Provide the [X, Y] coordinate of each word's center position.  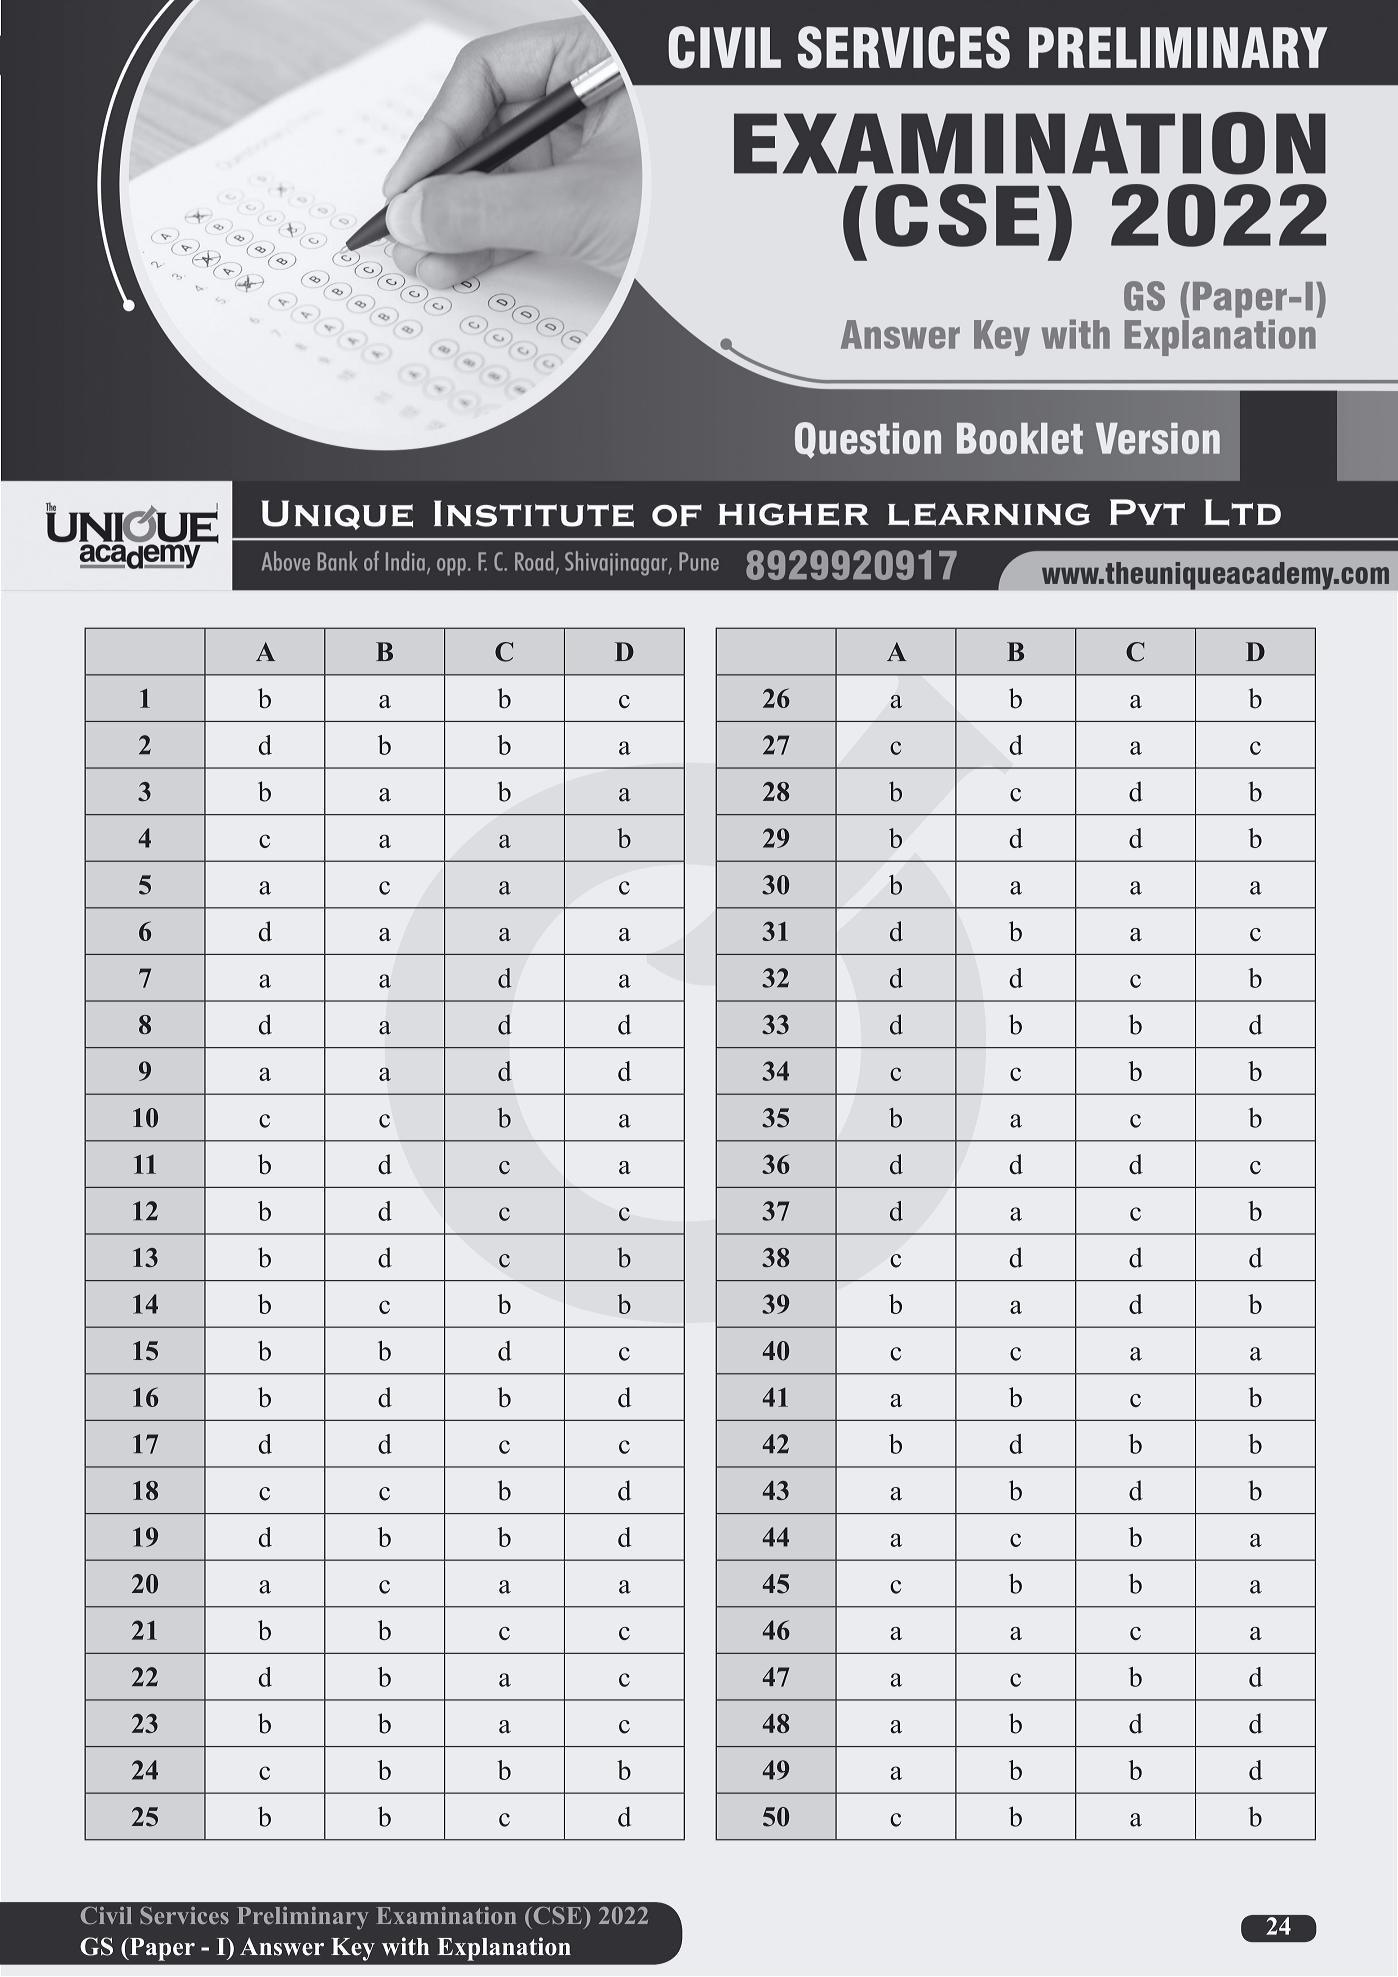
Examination [446, 1915]
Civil [106, 1915]
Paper [161, 1949]
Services [184, 1915]
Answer [282, 1947]
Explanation [504, 1949]
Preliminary [302, 1918]
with [406, 1946]
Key [353, 1949]
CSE [556, 1915]
